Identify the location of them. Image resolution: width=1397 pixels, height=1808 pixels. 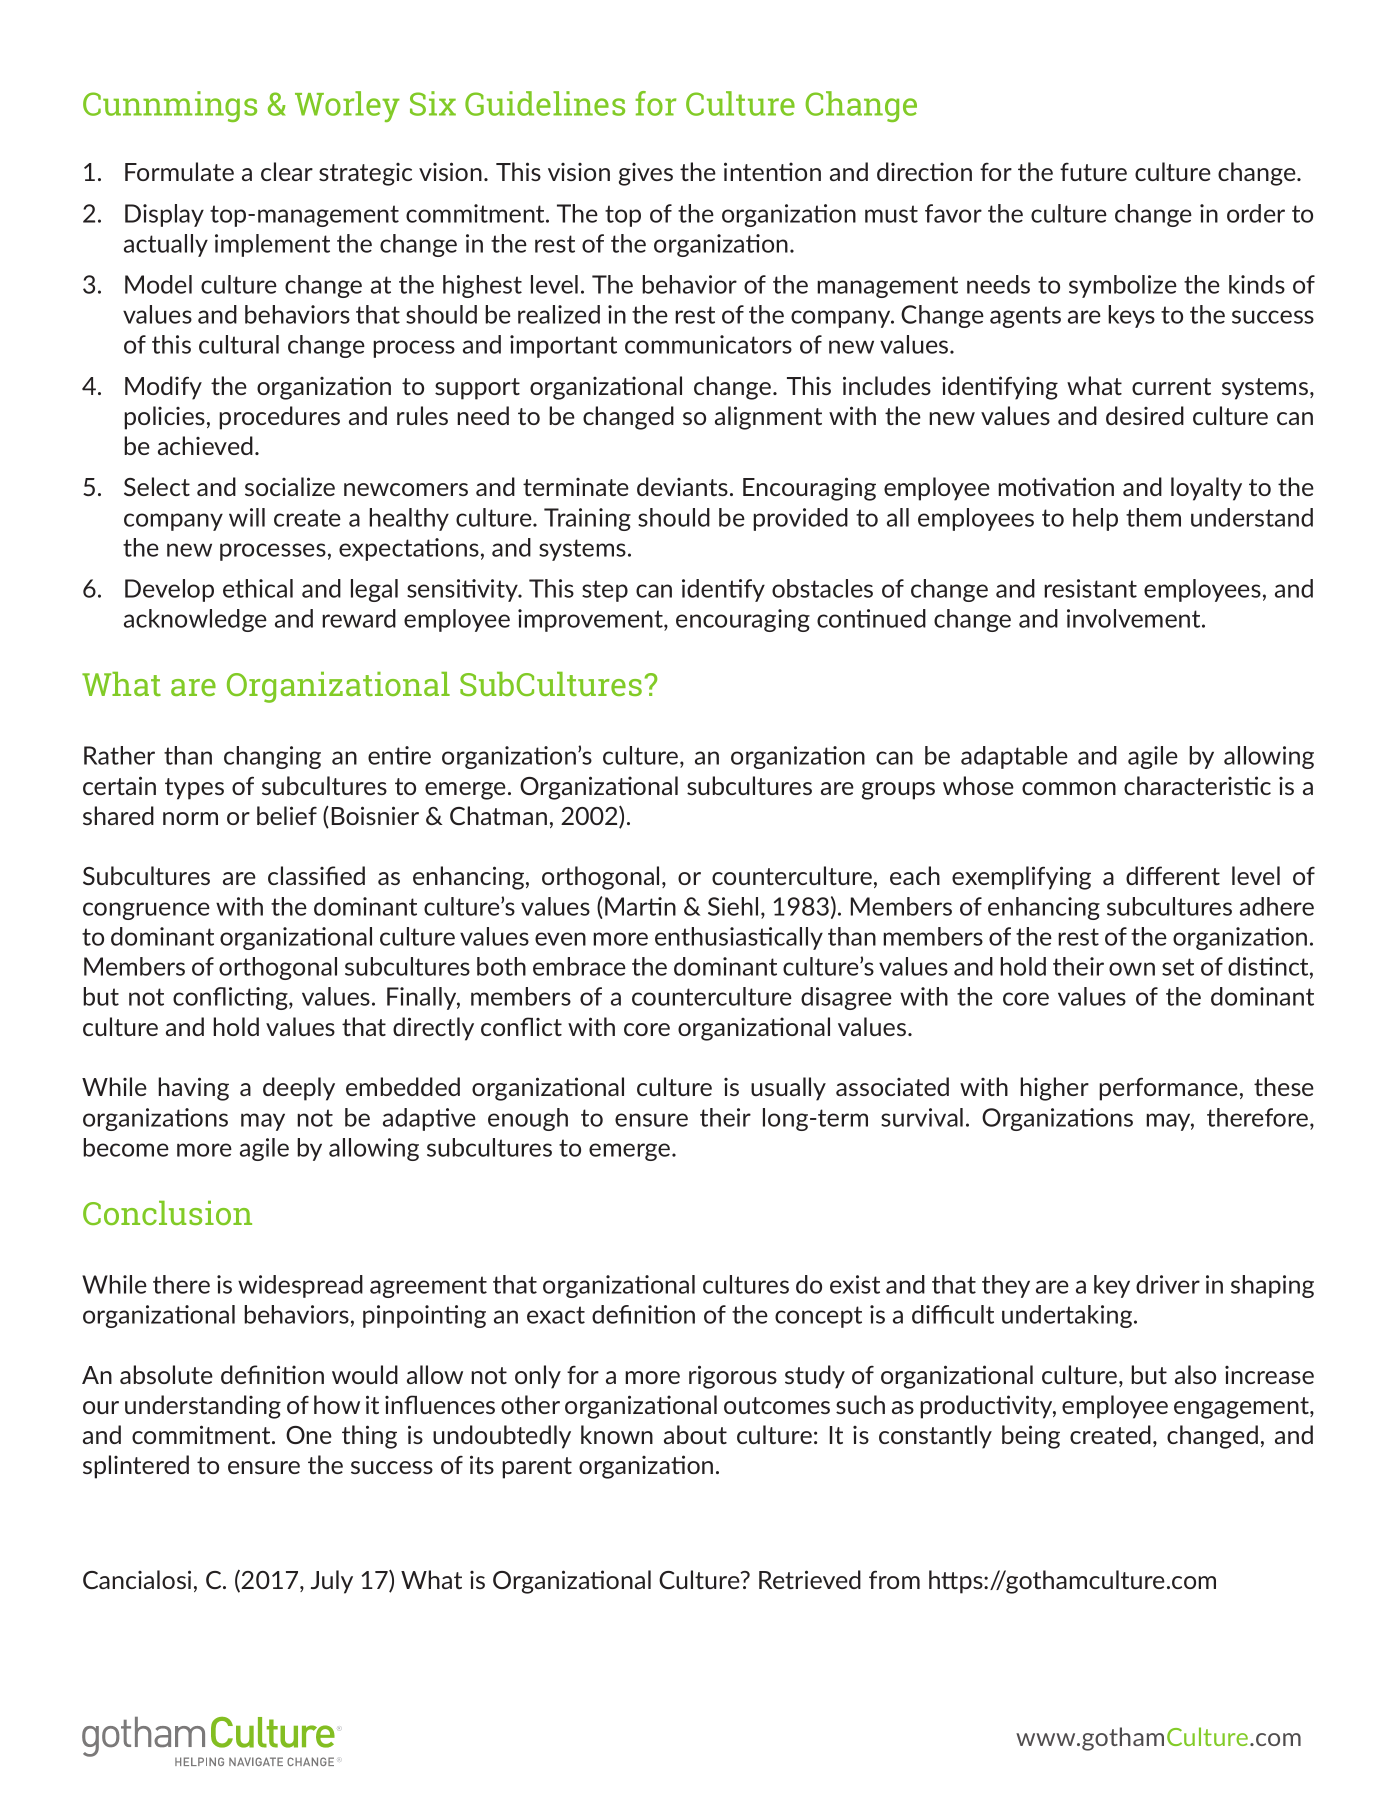
(1153, 517).
